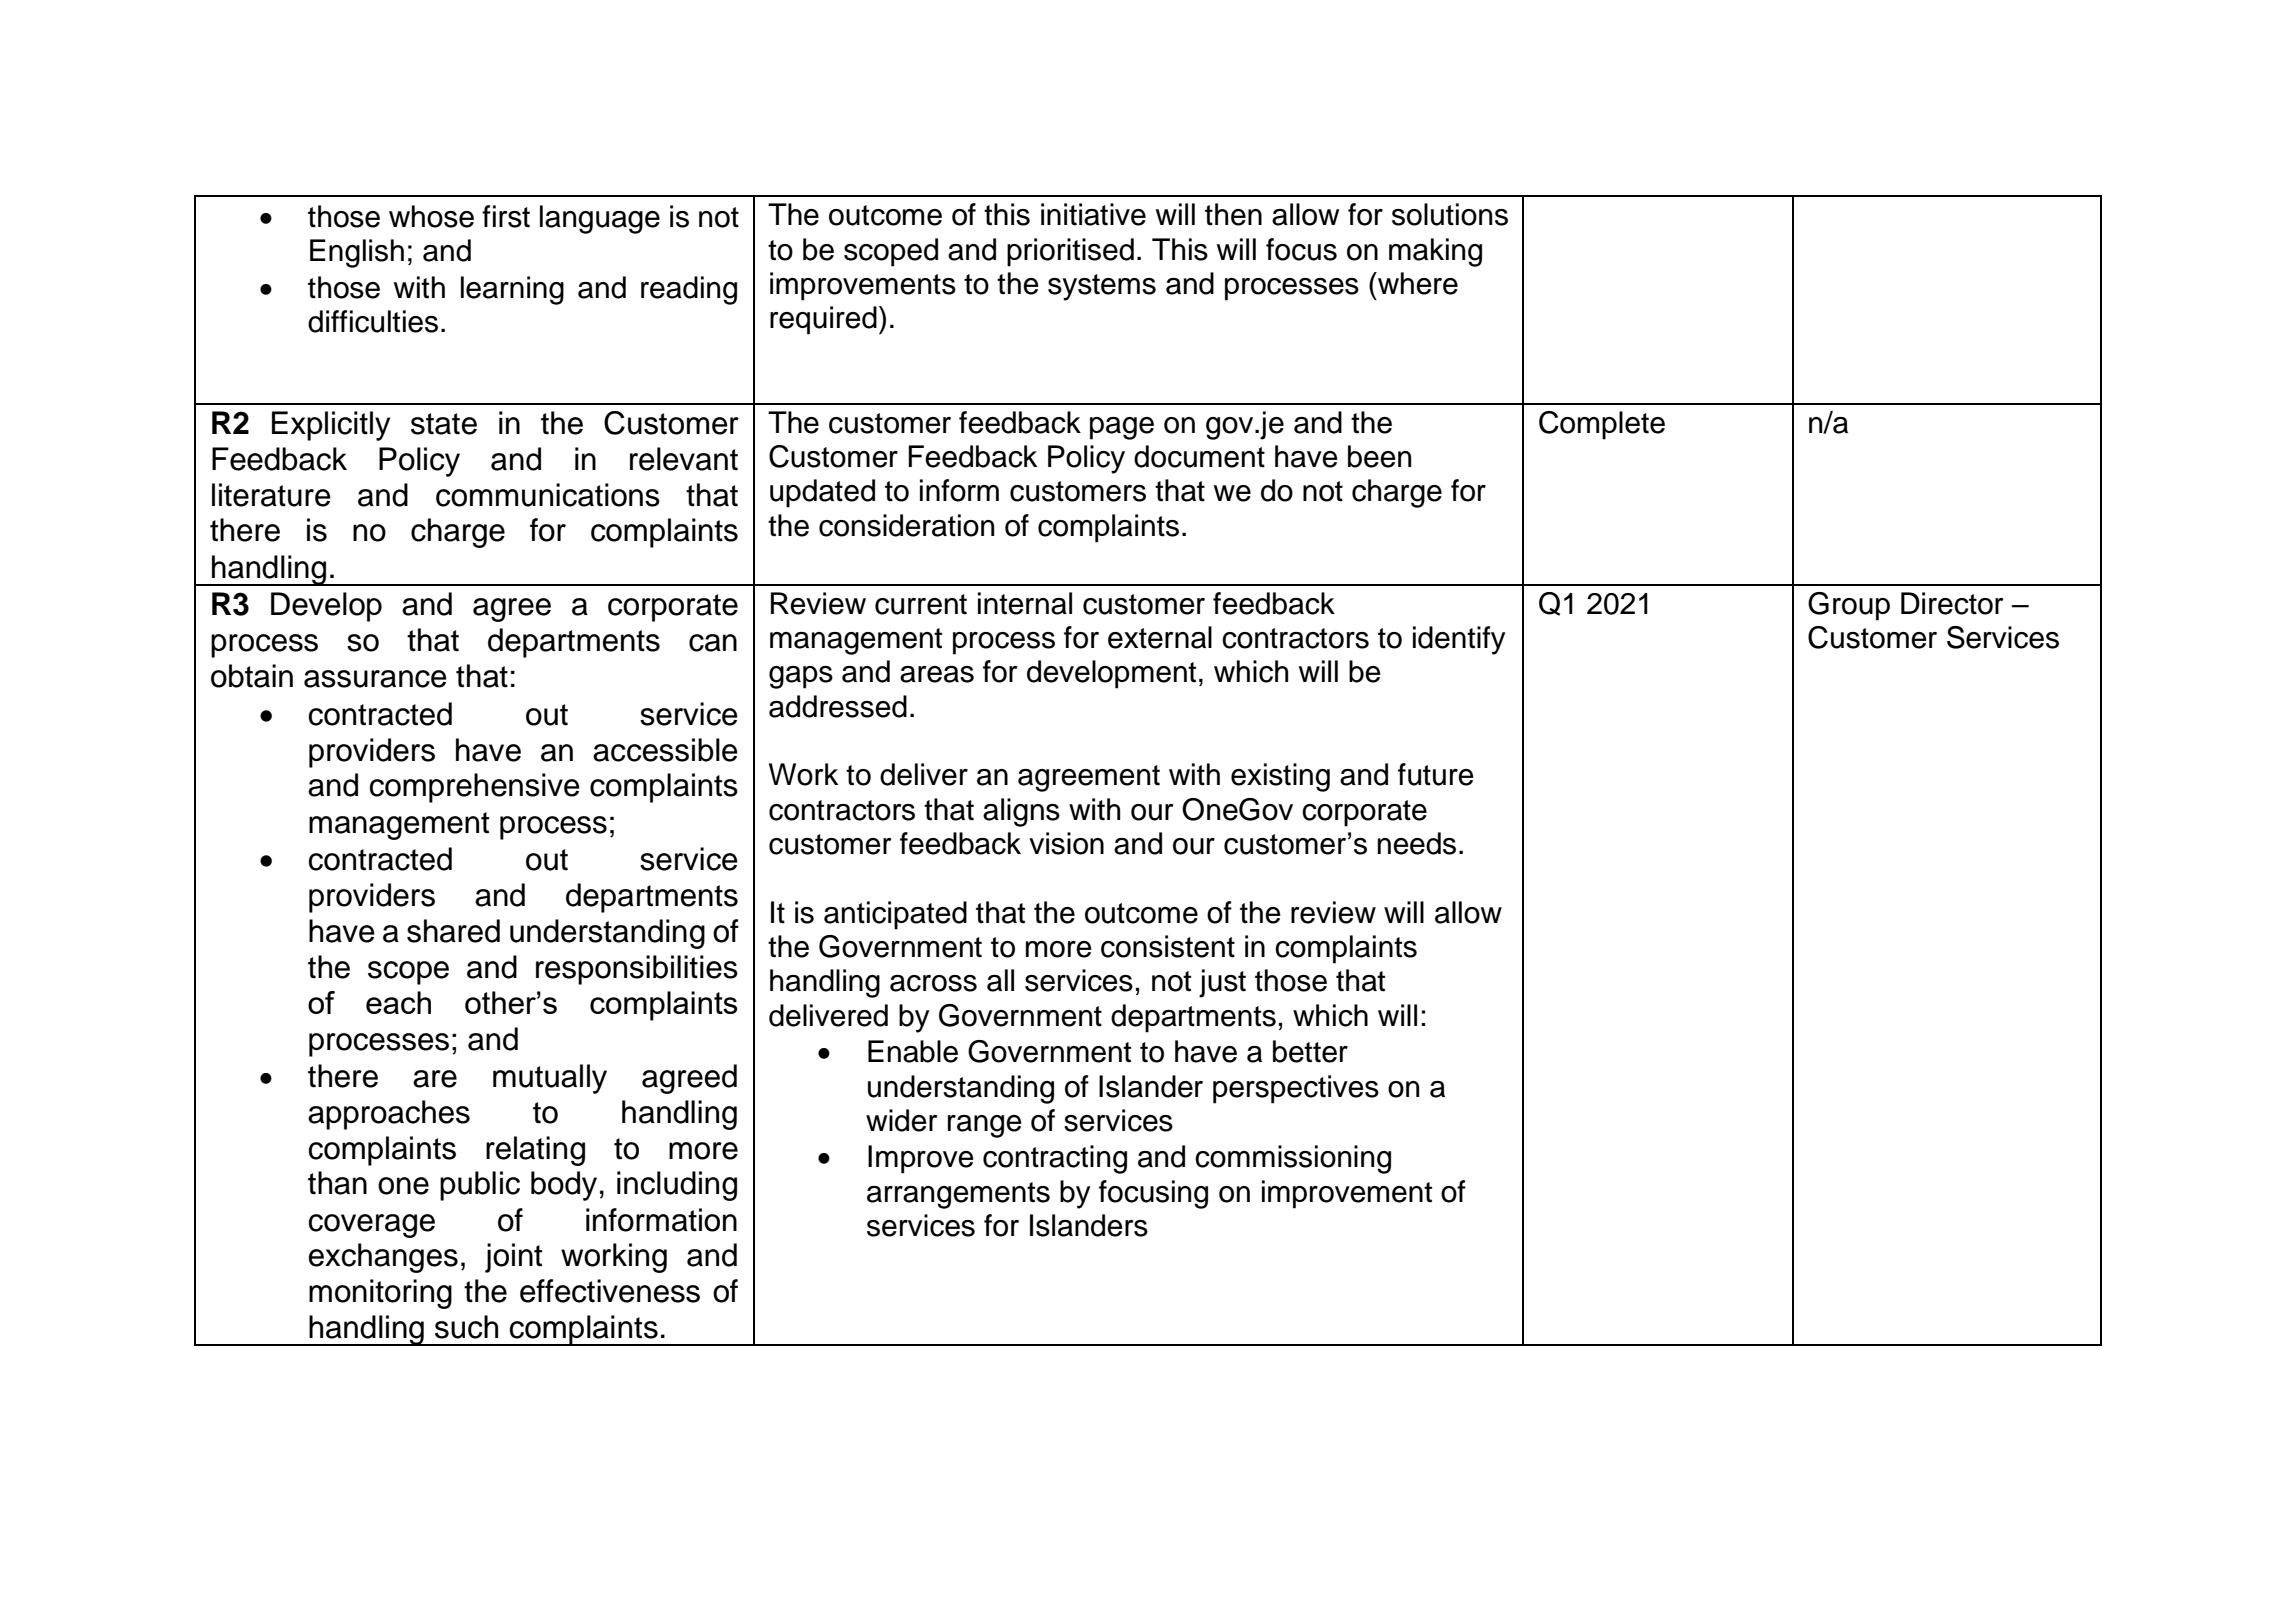 Image resolution: width=2286 pixels, height=1617 pixels. Describe the element at coordinates (453, 931) in the screenshot. I see `shared` at that location.
